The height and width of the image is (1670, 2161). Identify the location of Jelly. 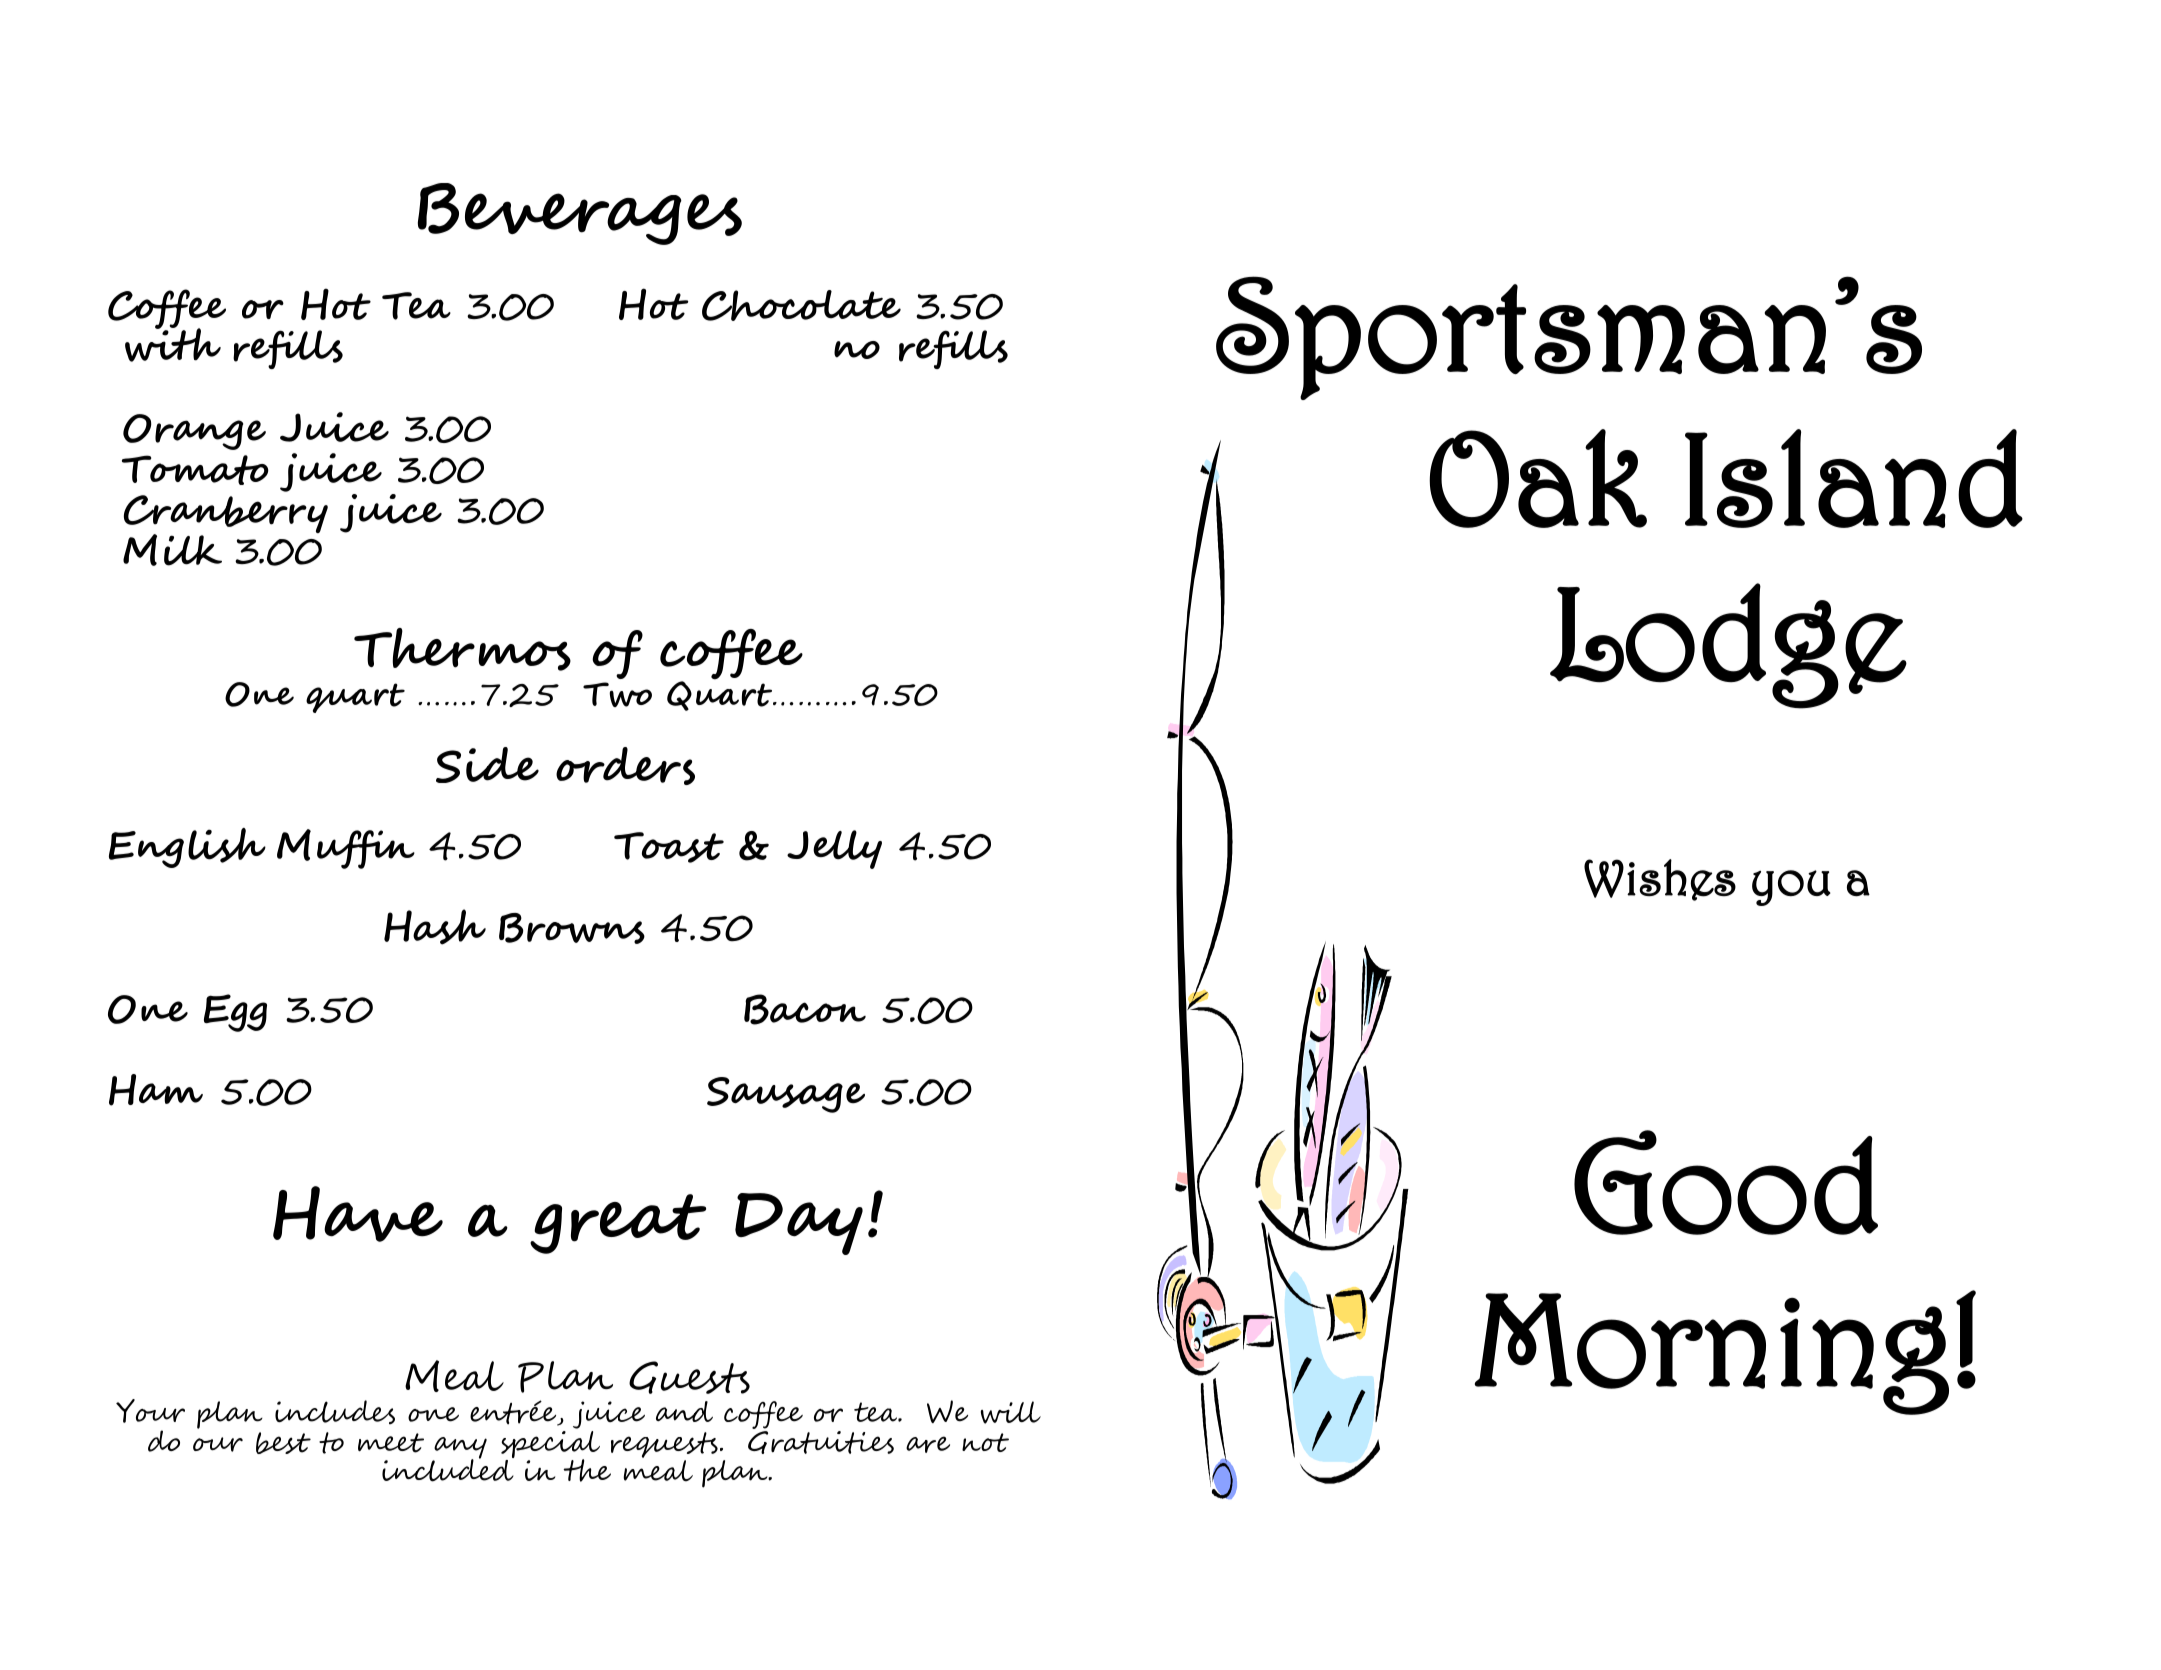
(834, 849).
